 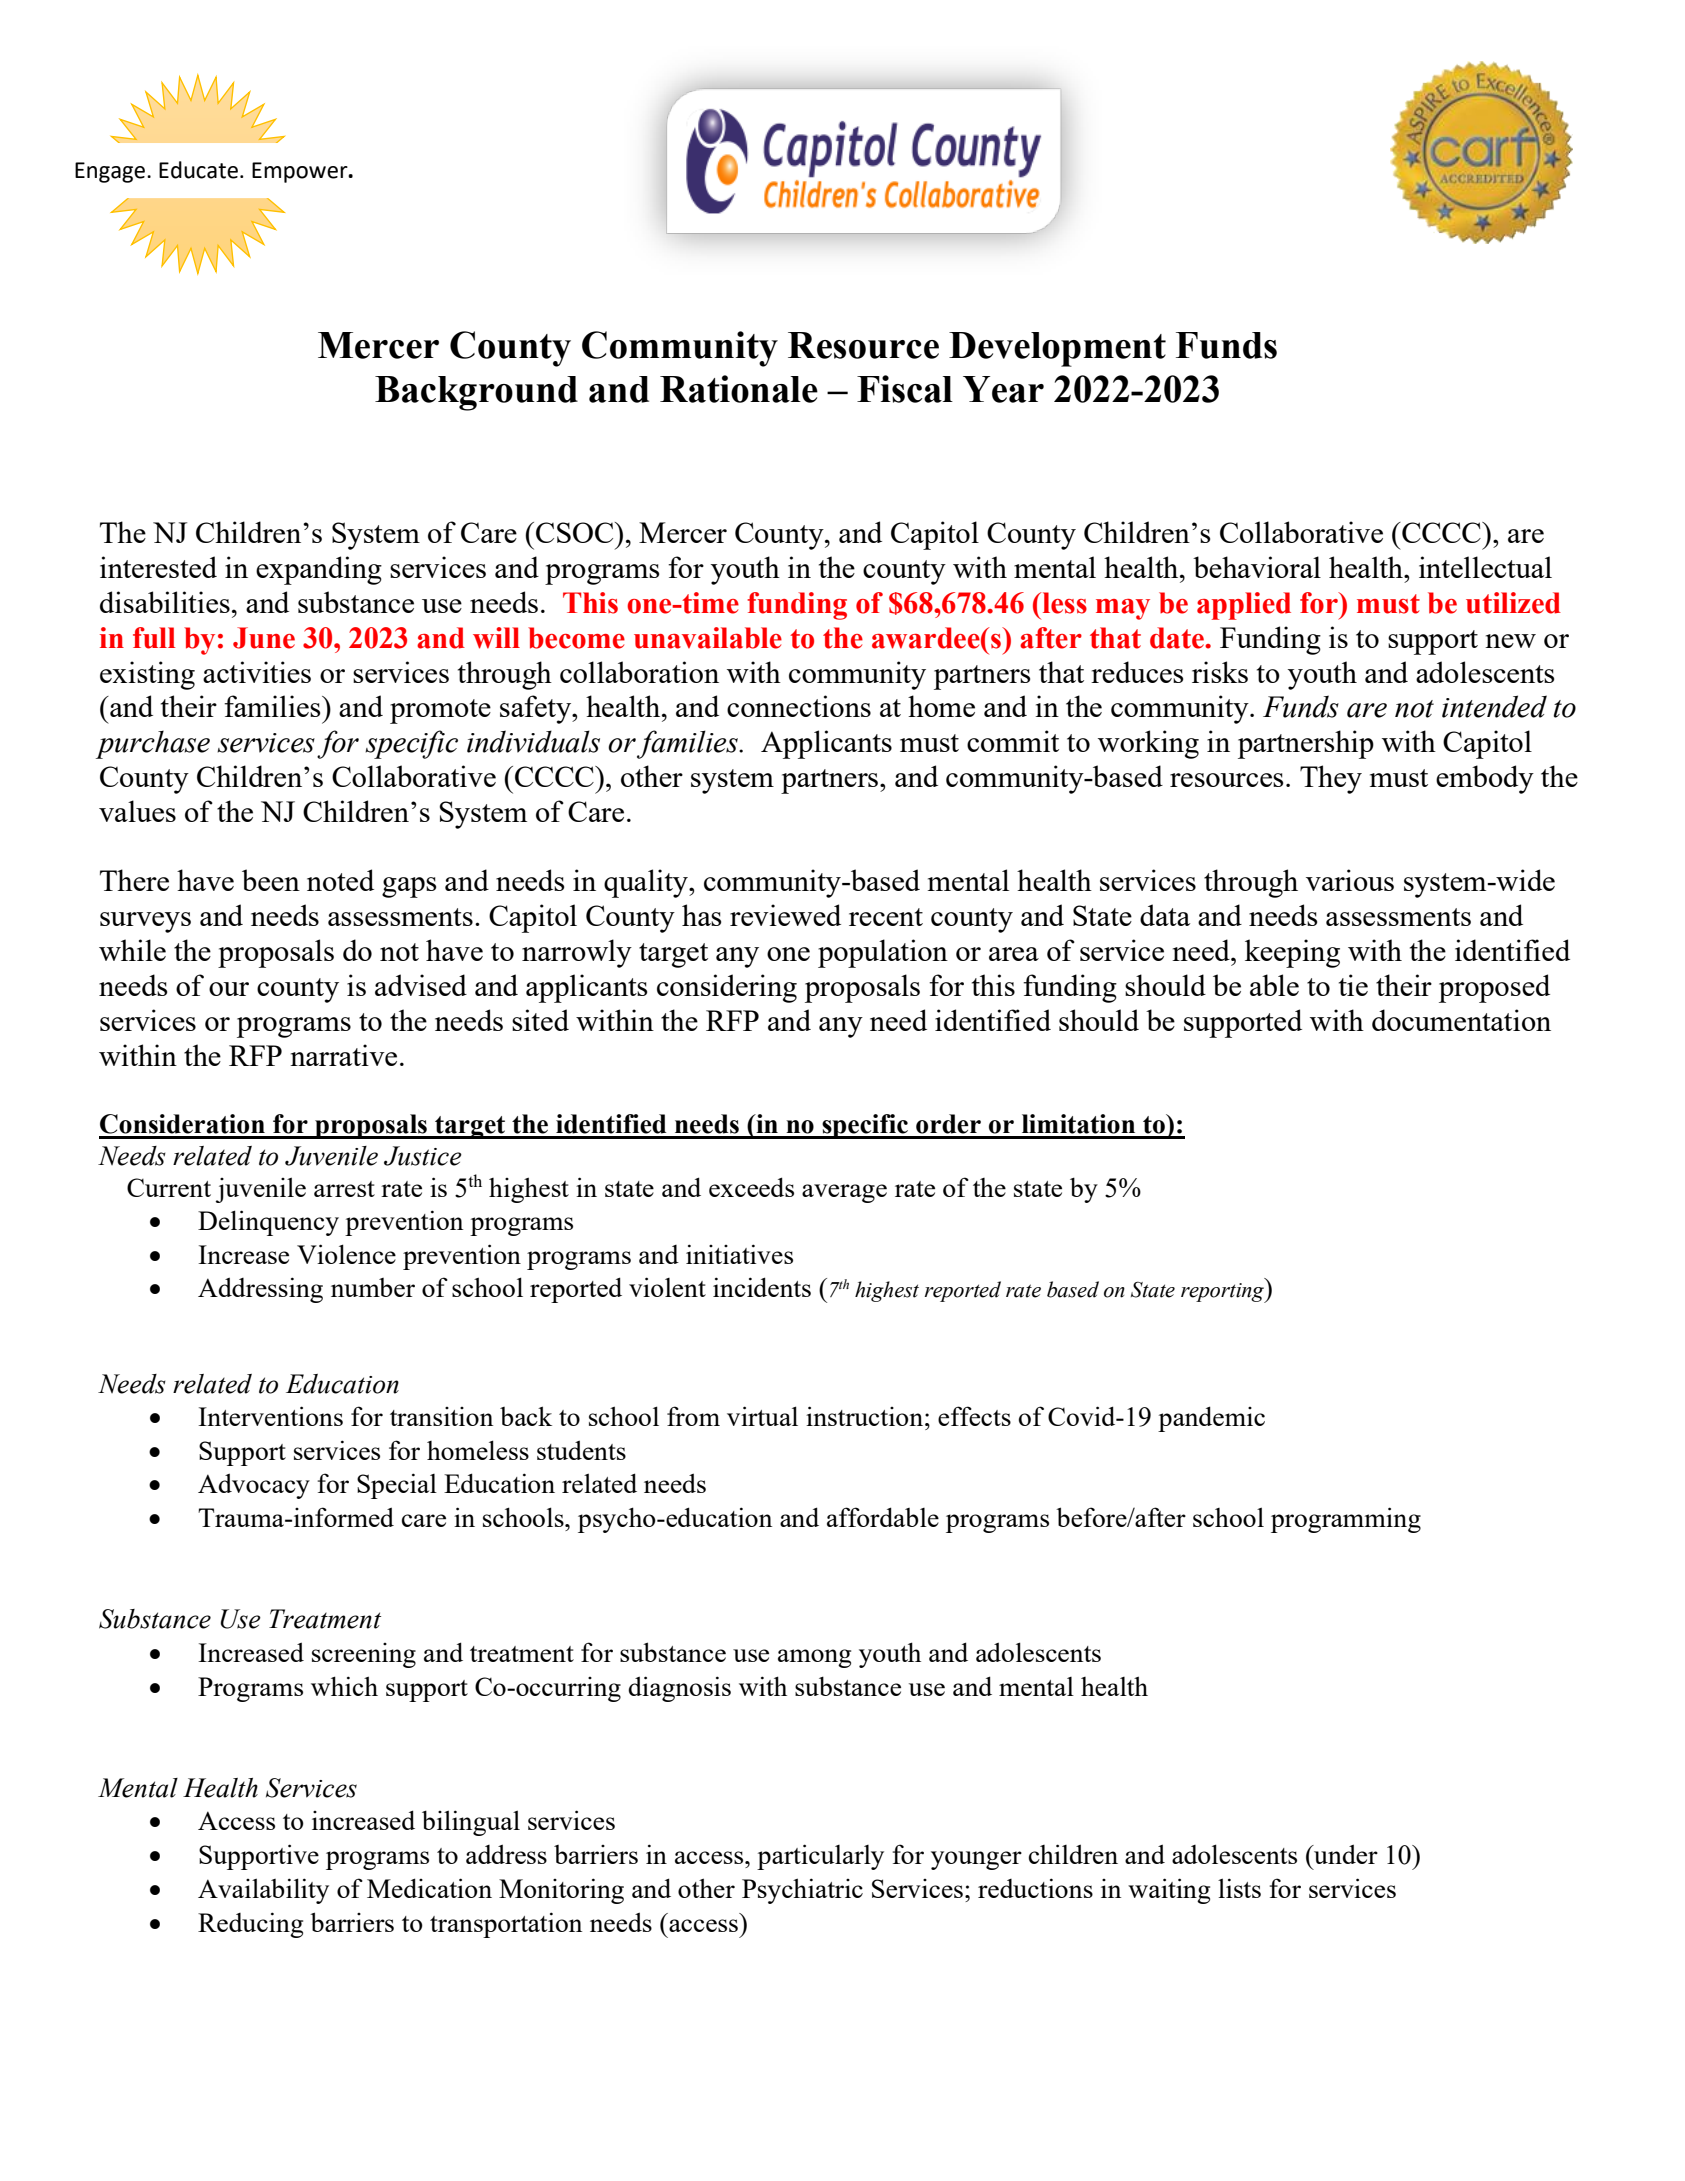 What do you see at coordinates (762, 1287) in the image?
I see `incidents` at bounding box center [762, 1287].
